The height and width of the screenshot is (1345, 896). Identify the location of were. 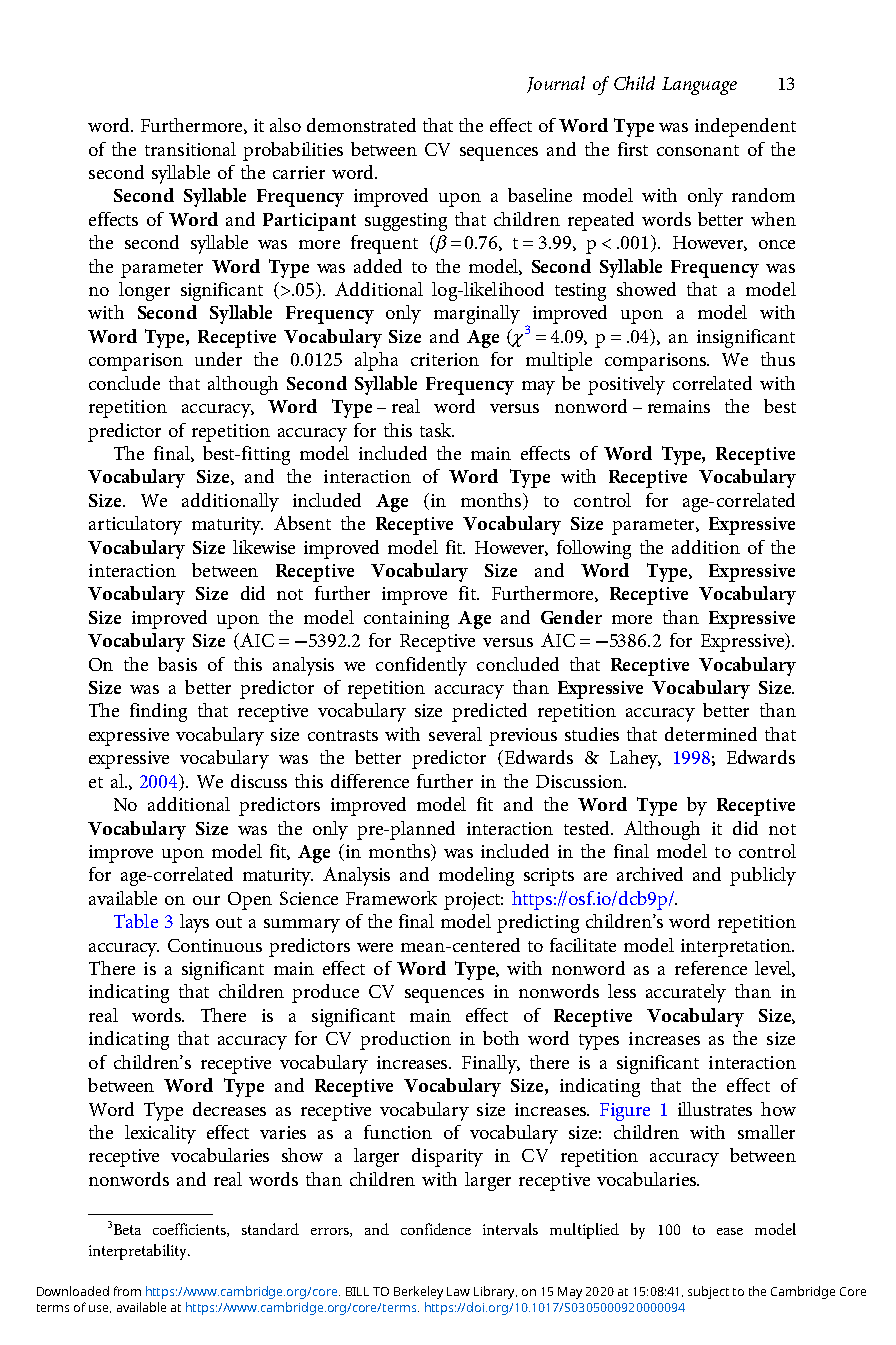
(375, 947).
